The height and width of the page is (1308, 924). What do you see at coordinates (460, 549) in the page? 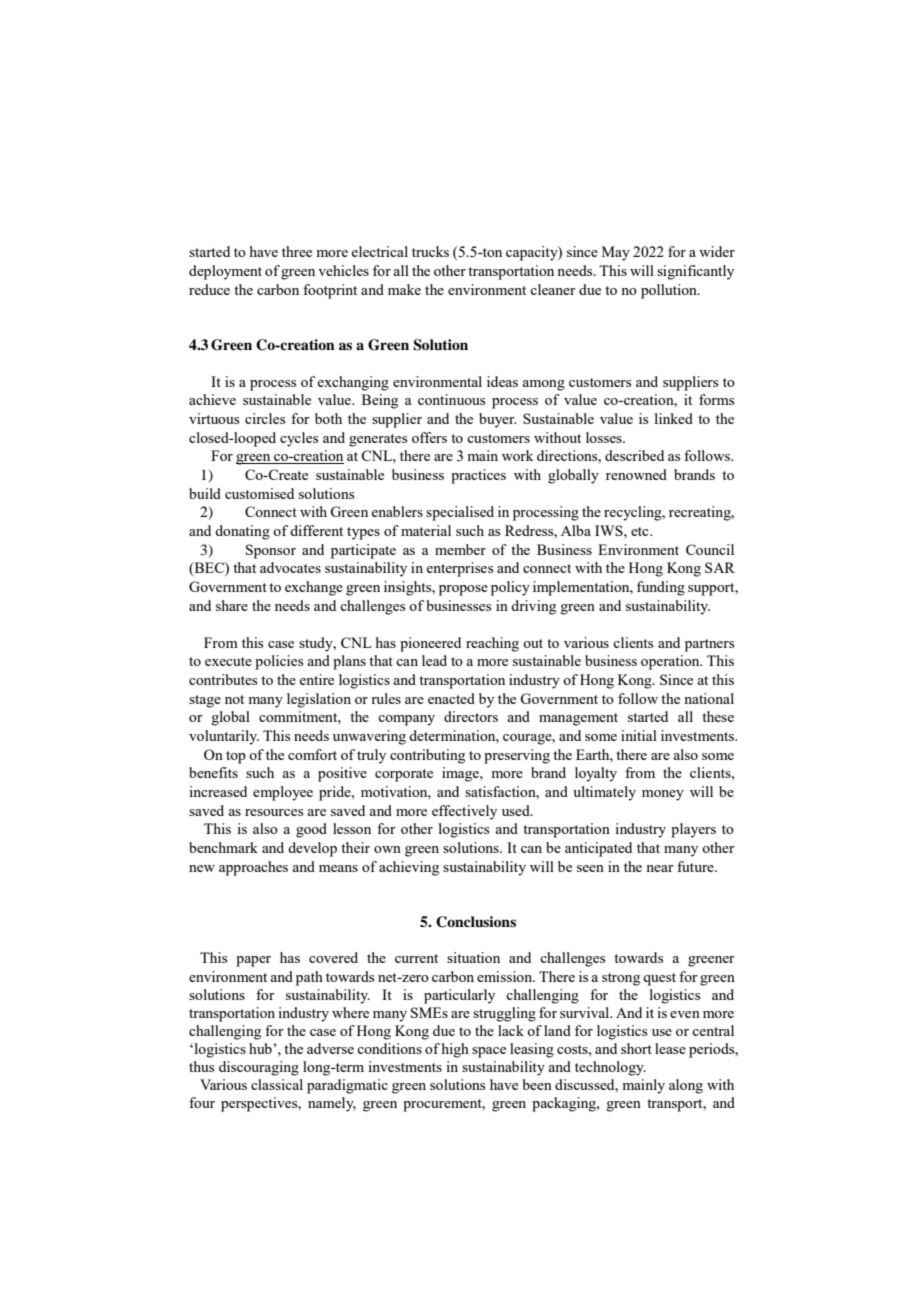
I see `member` at bounding box center [460, 549].
